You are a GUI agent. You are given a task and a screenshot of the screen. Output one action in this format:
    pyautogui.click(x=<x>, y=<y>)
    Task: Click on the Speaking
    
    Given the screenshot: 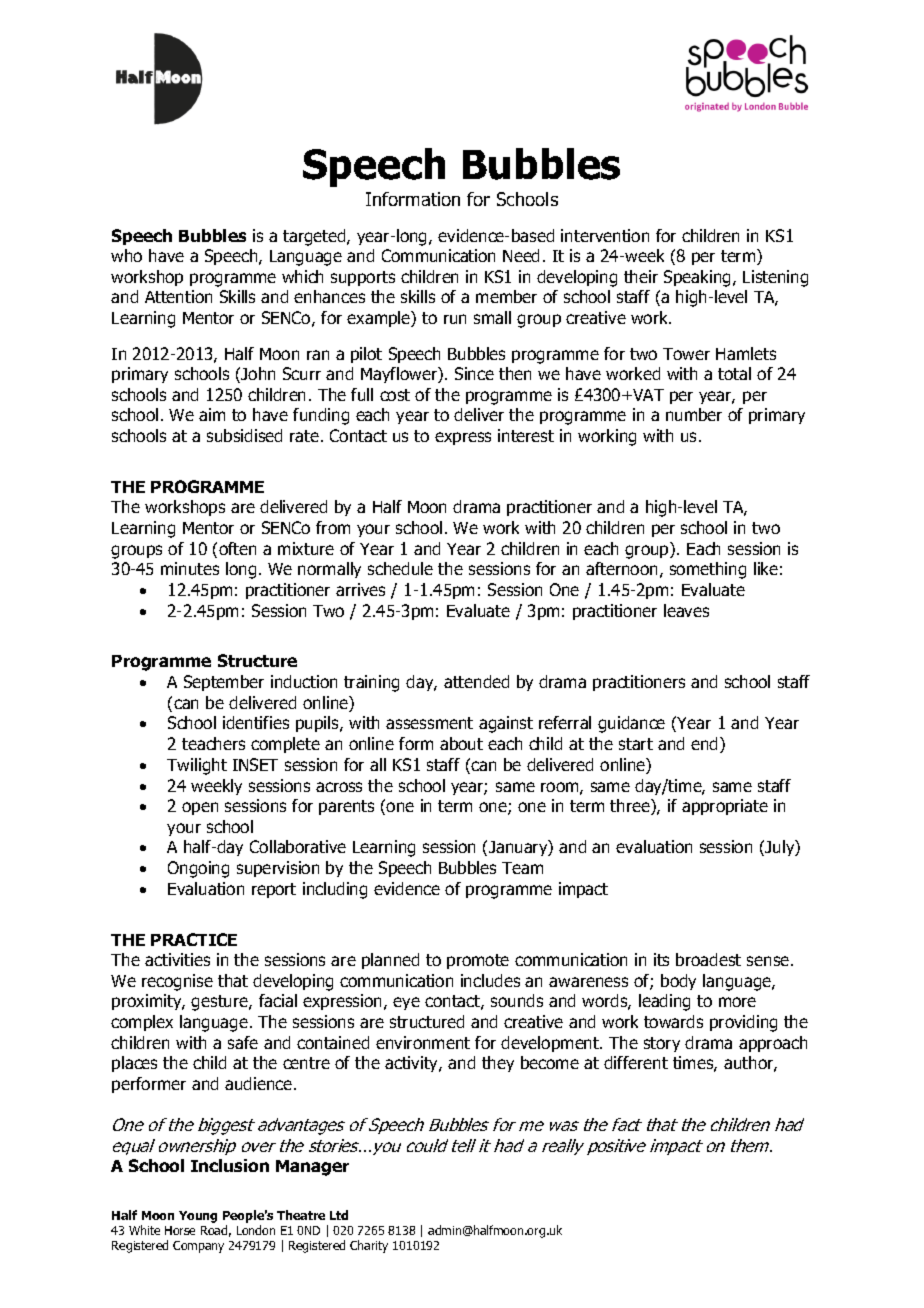 What is the action you would take?
    pyautogui.click(x=697, y=278)
